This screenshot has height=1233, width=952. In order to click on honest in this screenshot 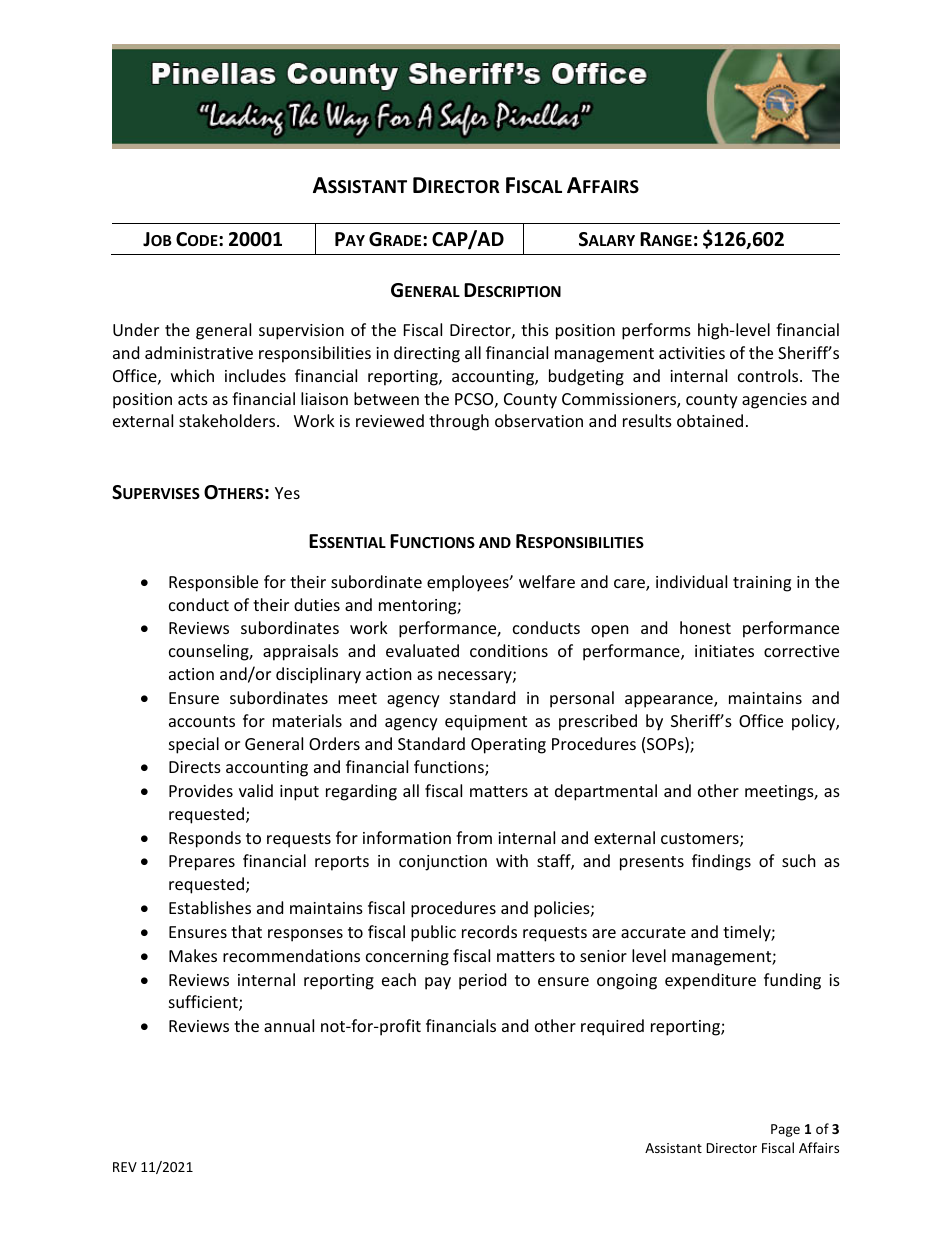, I will do `click(705, 627)`.
